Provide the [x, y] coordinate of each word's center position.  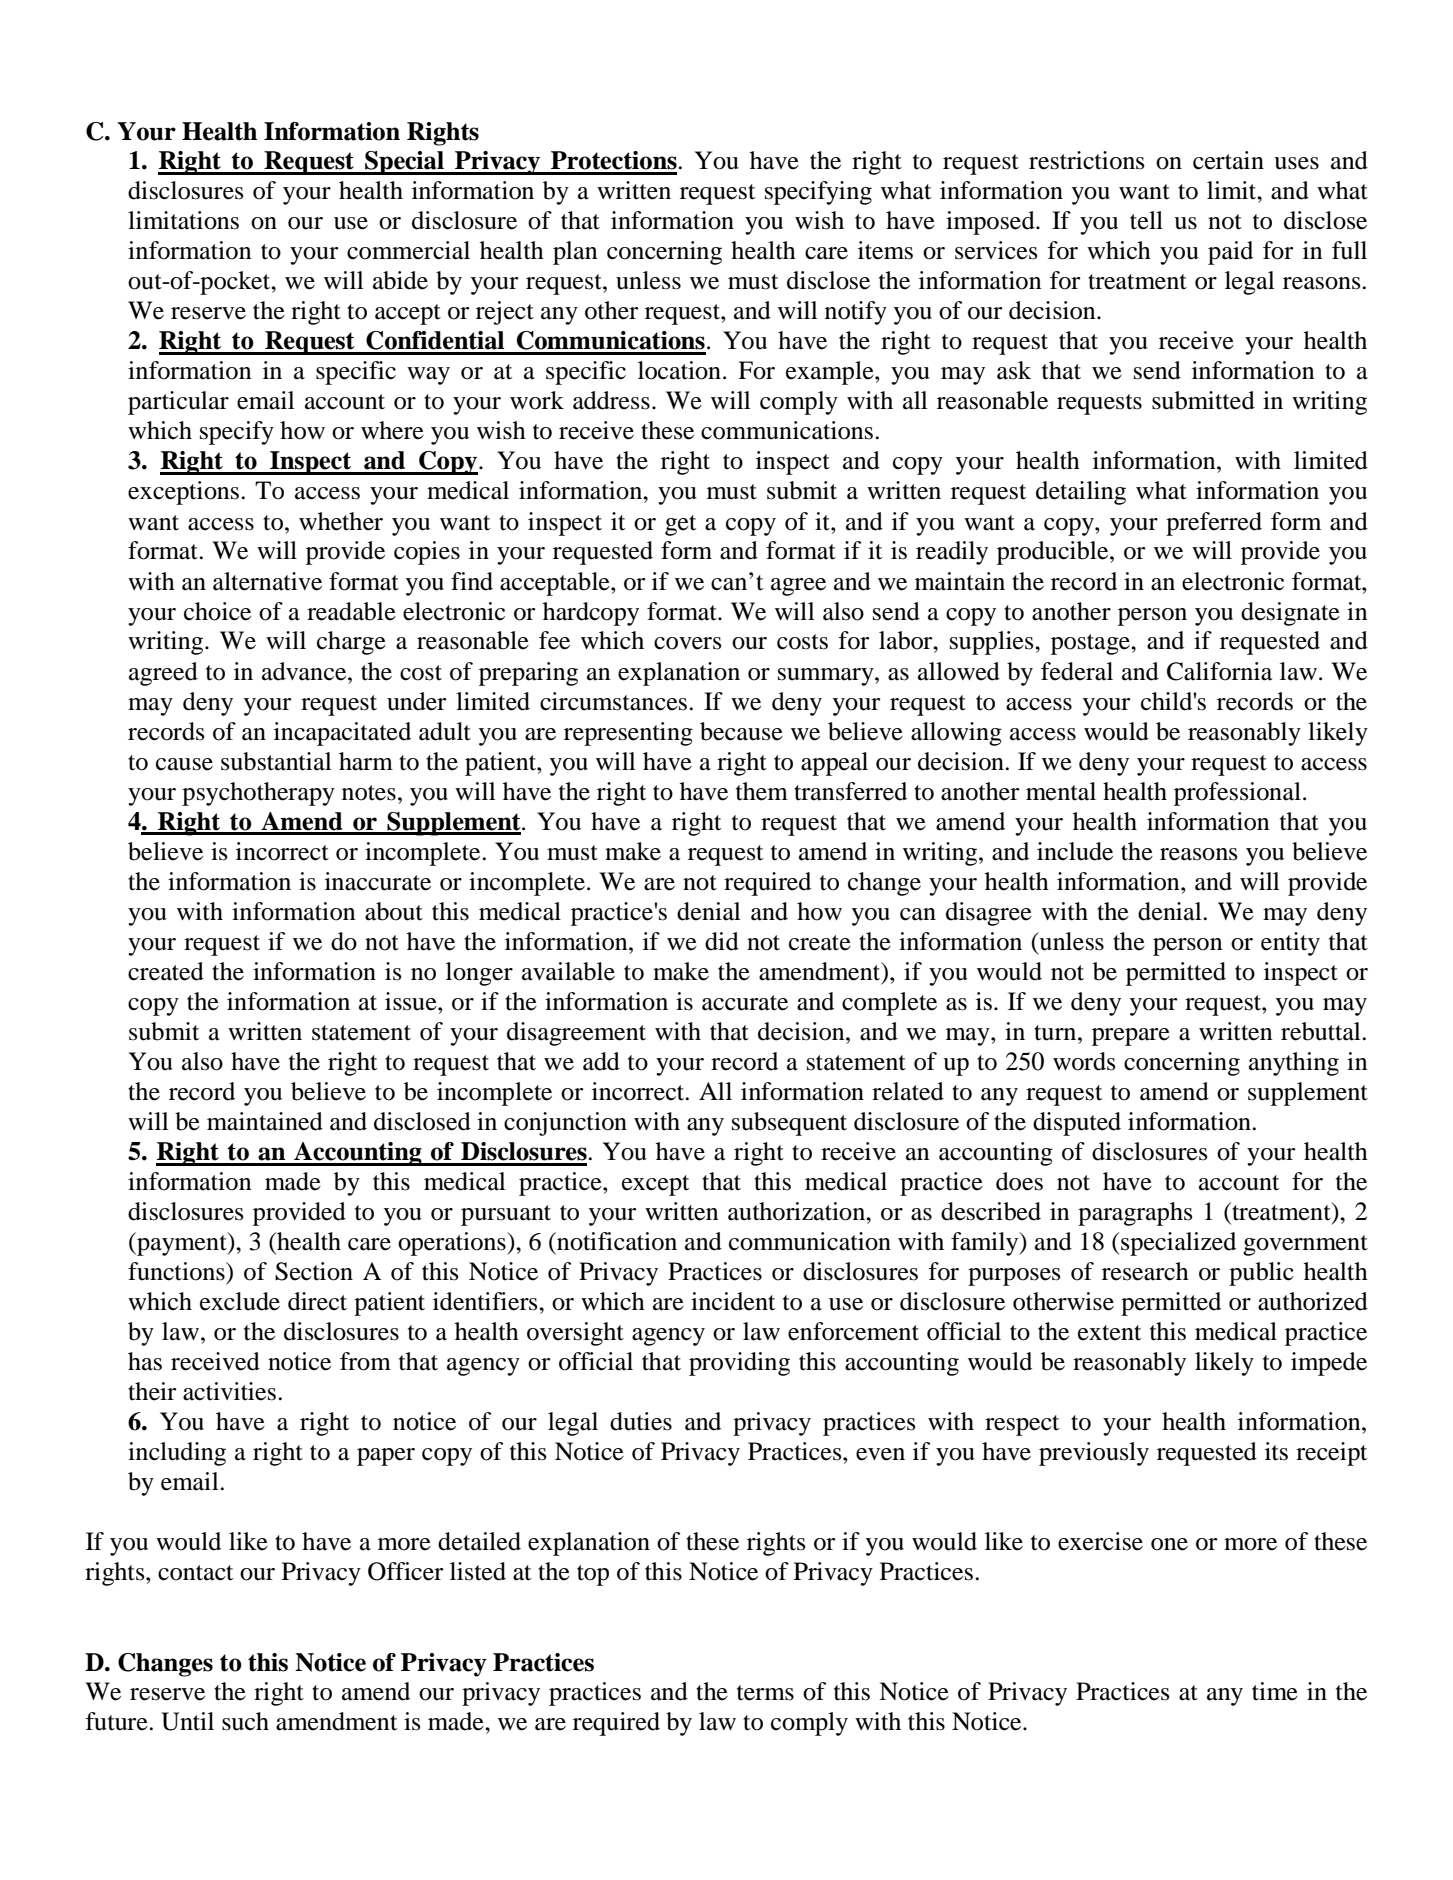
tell [1146, 220]
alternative [267, 581]
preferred [1214, 524]
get [680, 525]
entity [1290, 944]
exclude [240, 1301]
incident [733, 1301]
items [885, 250]
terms [765, 1693]
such [245, 1721]
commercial [408, 250]
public [1261, 1274]
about [394, 911]
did [722, 941]
